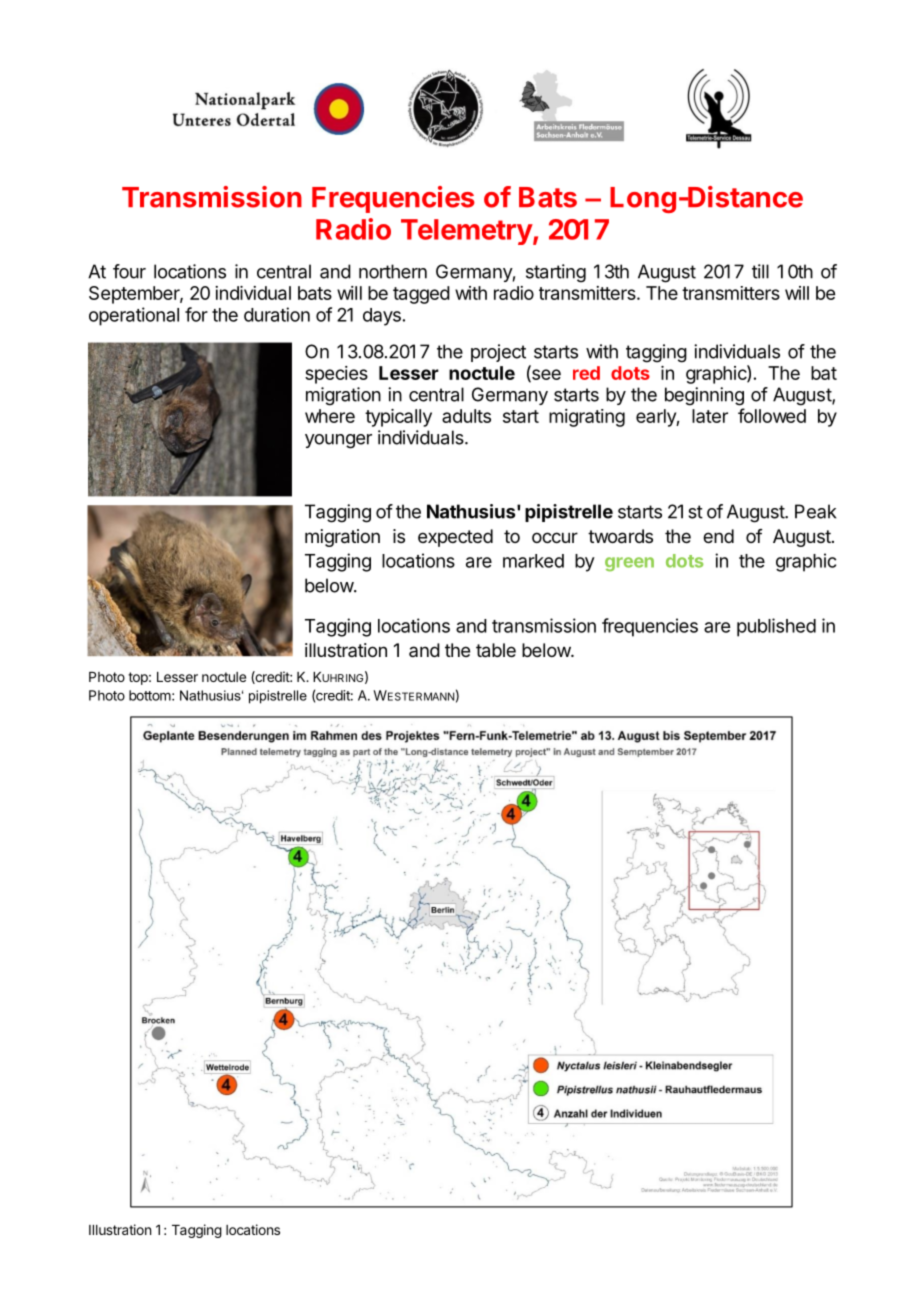 This page has height=1308, width=924. I want to click on expected, so click(455, 538).
